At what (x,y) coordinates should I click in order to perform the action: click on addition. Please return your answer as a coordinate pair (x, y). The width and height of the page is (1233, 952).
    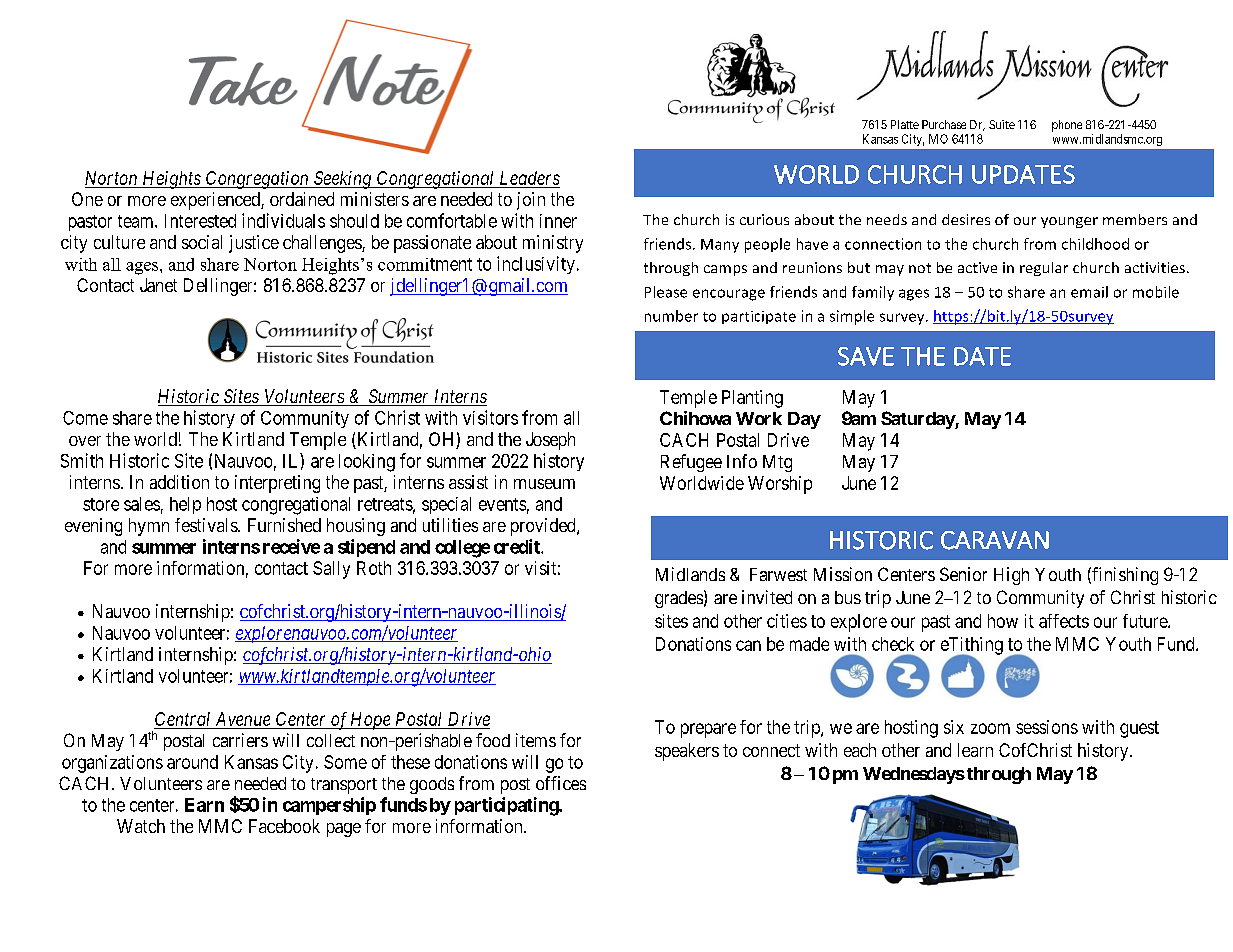
    Looking at the image, I should click on (179, 482).
